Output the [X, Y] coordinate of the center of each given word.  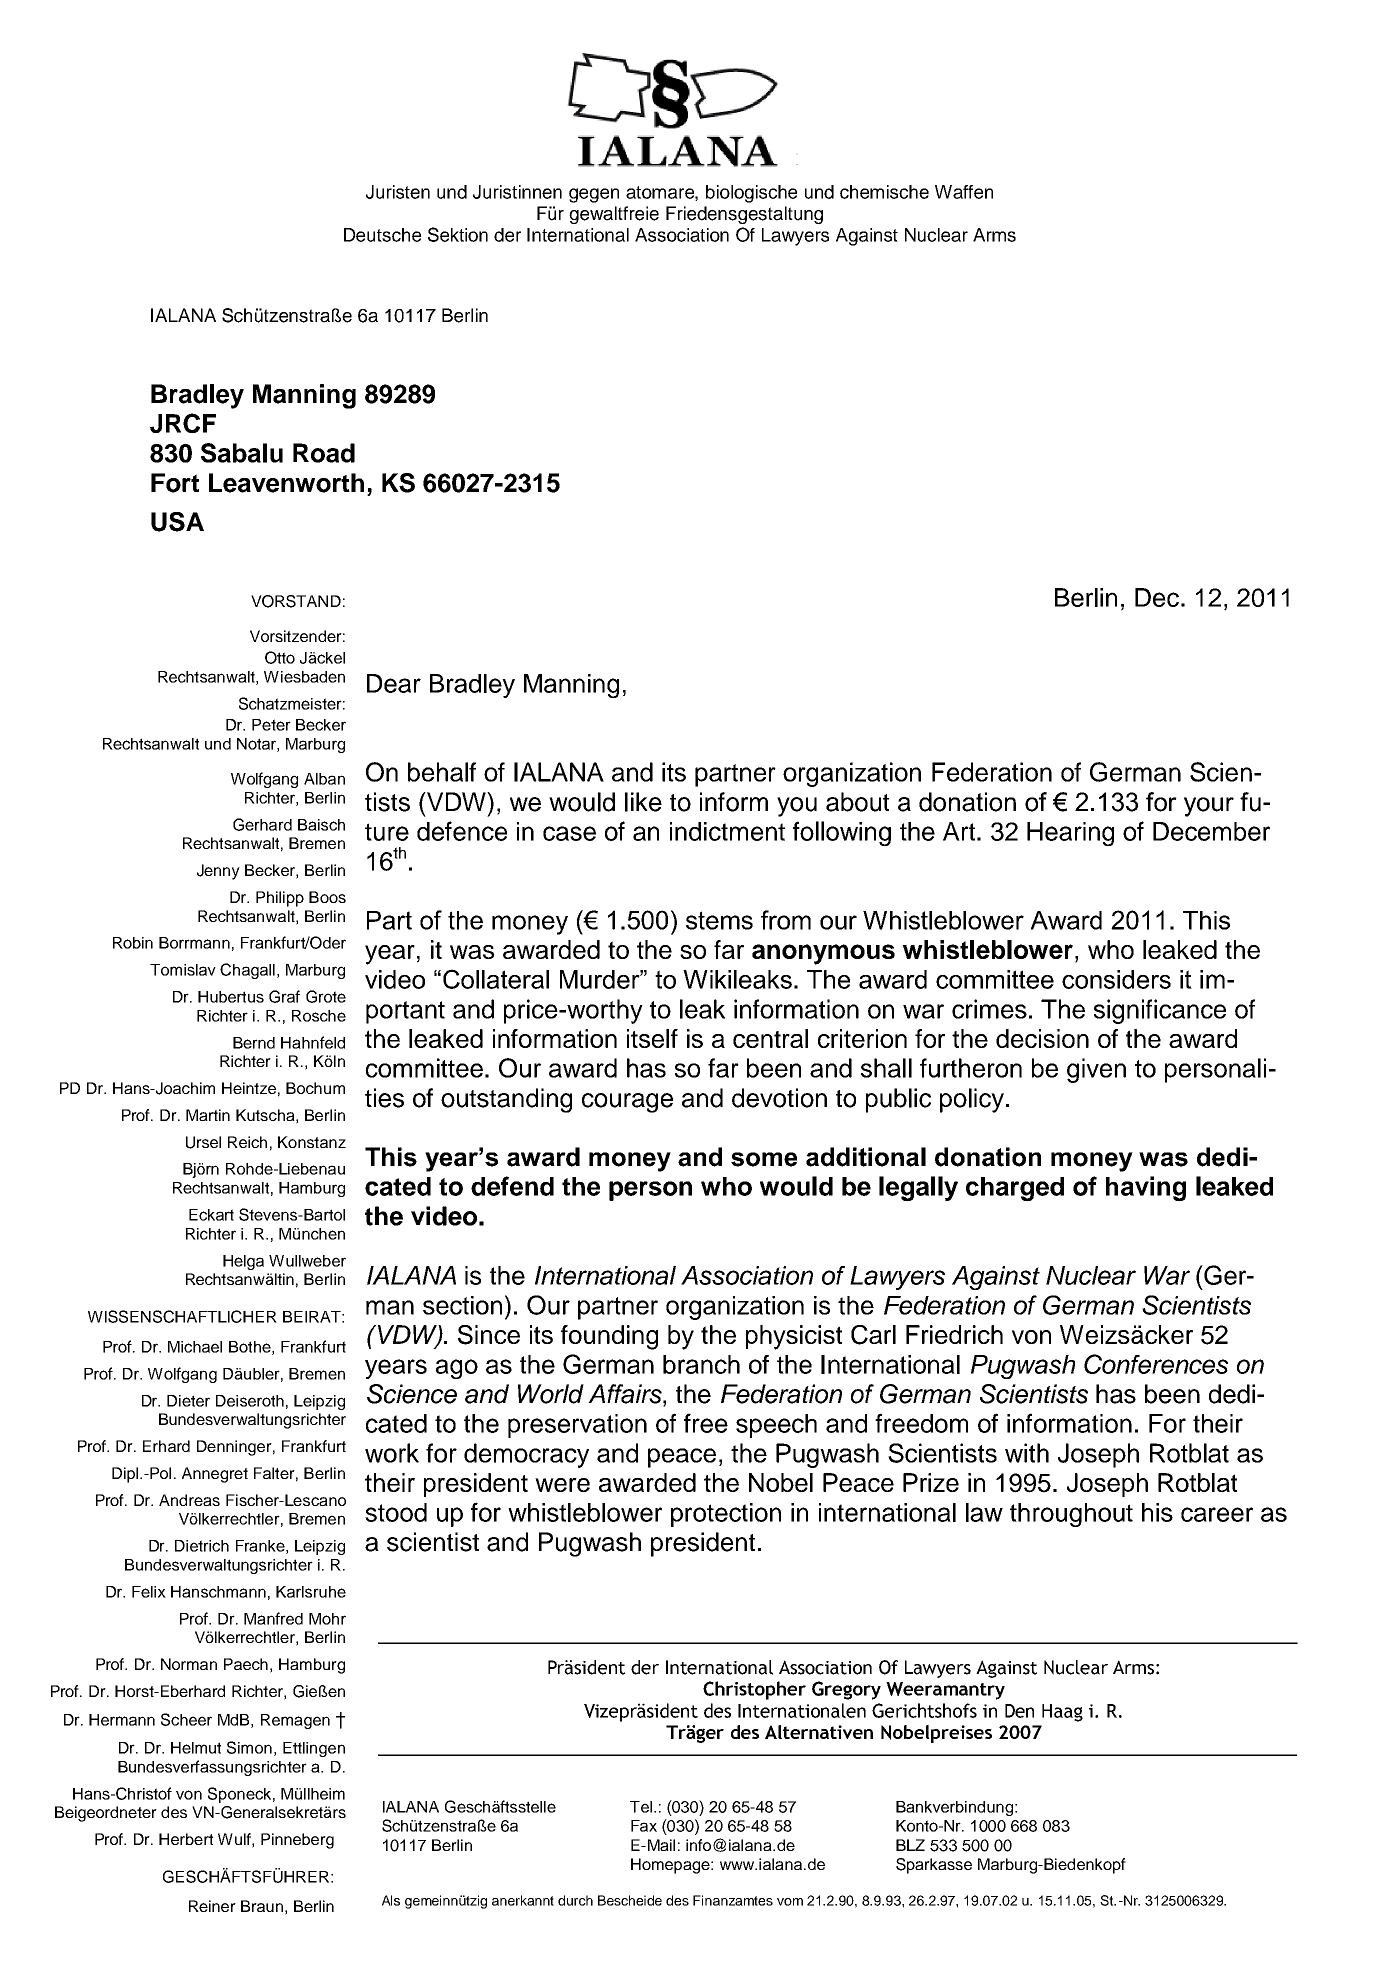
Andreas [189, 1500]
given [1096, 1070]
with [1027, 1453]
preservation [577, 1426]
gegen [594, 195]
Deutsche [382, 235]
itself [652, 1038]
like [643, 802]
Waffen [964, 192]
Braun [262, 1906]
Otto [280, 657]
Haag [1062, 1713]
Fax [644, 1826]
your [1209, 807]
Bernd [254, 1043]
